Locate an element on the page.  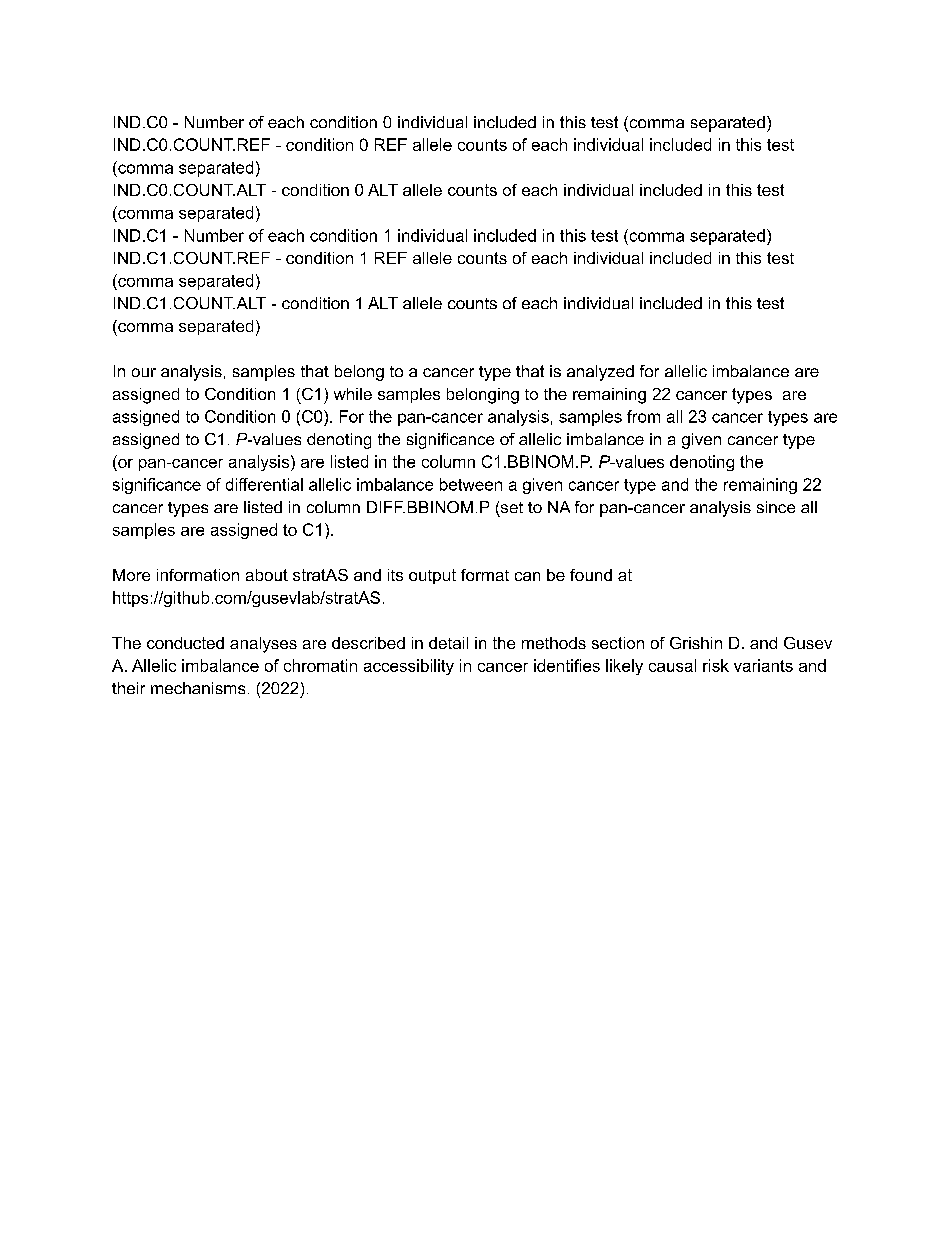
while is located at coordinates (353, 394).
